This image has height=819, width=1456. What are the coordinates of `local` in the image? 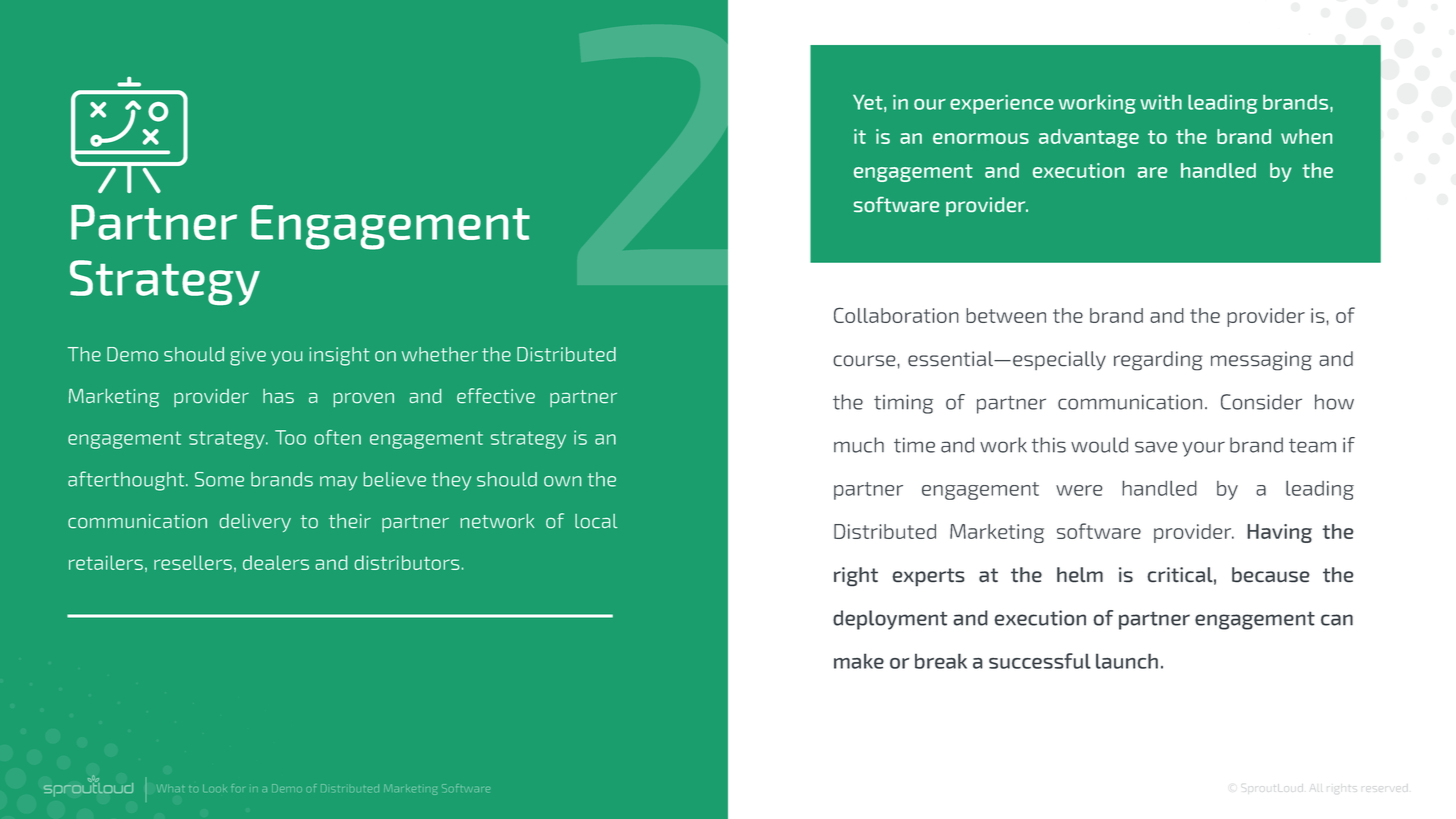 It's located at (596, 521).
